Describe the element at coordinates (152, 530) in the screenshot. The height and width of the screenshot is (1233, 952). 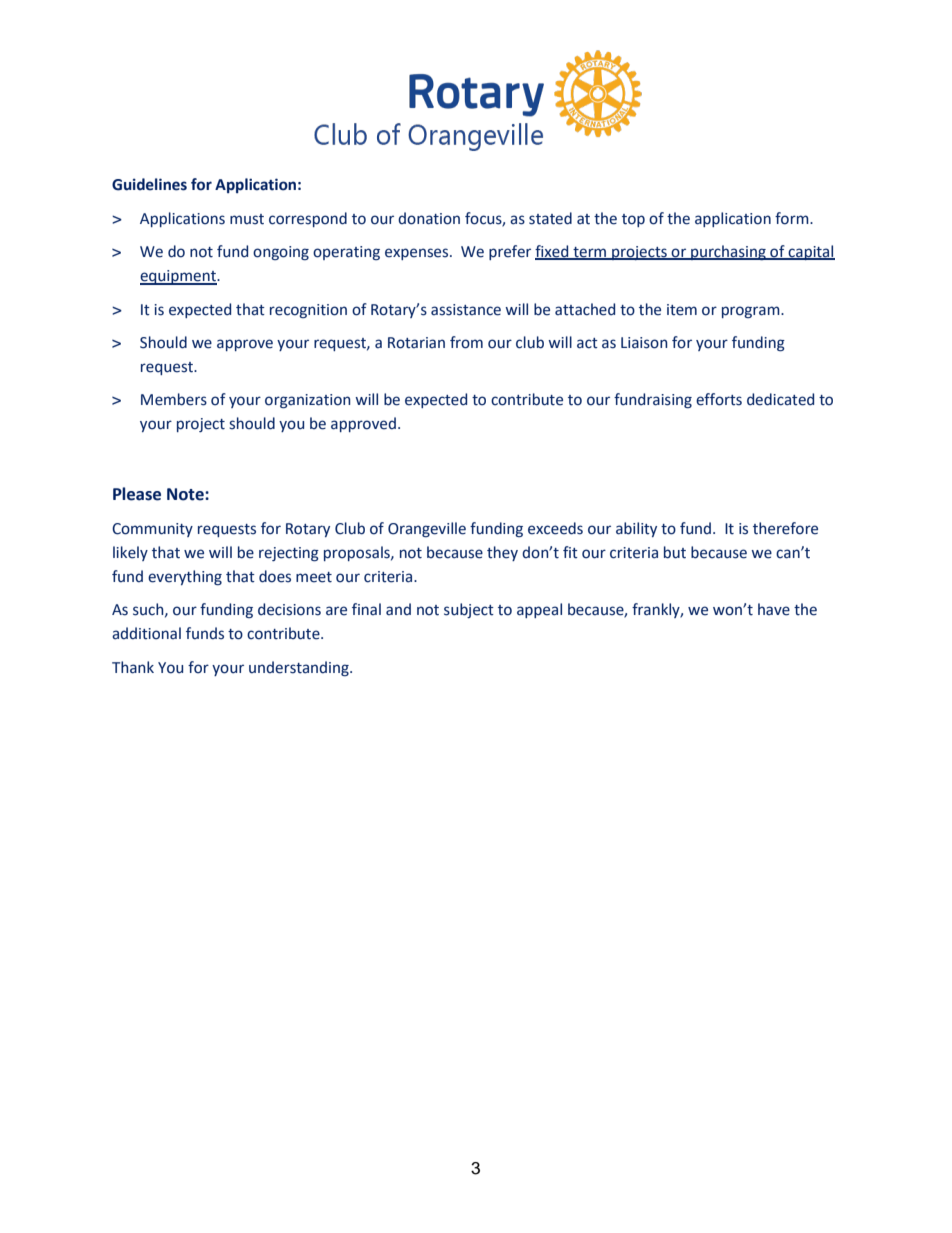
I see `Community` at that location.
